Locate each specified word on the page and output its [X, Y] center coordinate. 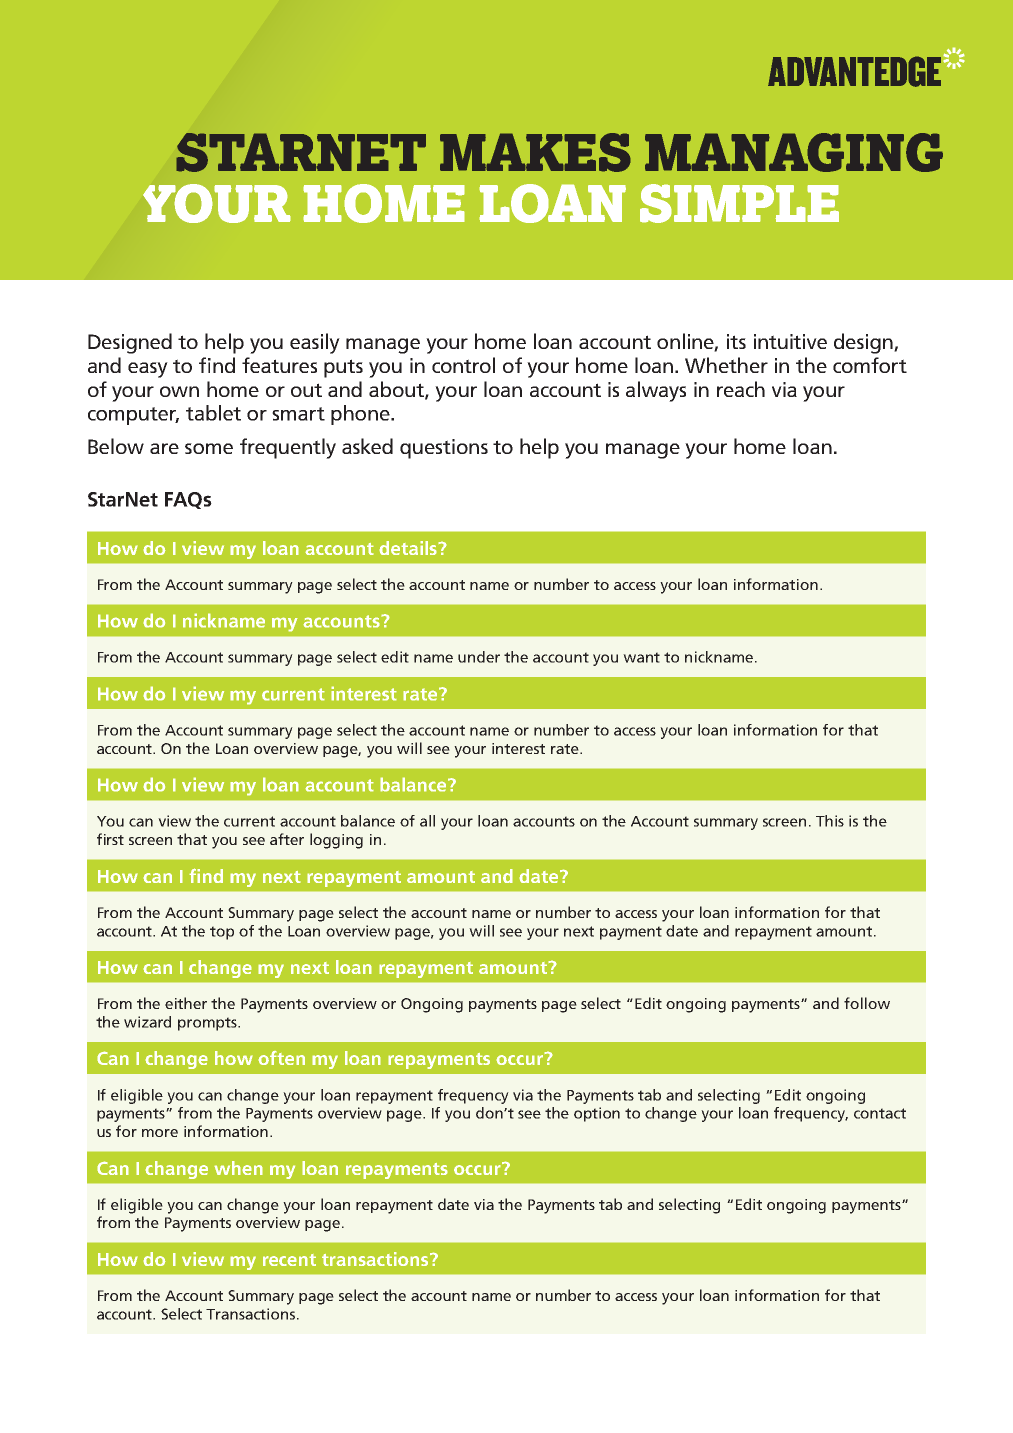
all [427, 821]
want [641, 657]
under [479, 657]
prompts [208, 1024]
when [238, 1168]
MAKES [535, 152]
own [179, 391]
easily [315, 343]
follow [867, 1003]
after [287, 839]
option [597, 1114]
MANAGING [794, 152]
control [463, 365]
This [830, 821]
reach [741, 389]
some [209, 448]
